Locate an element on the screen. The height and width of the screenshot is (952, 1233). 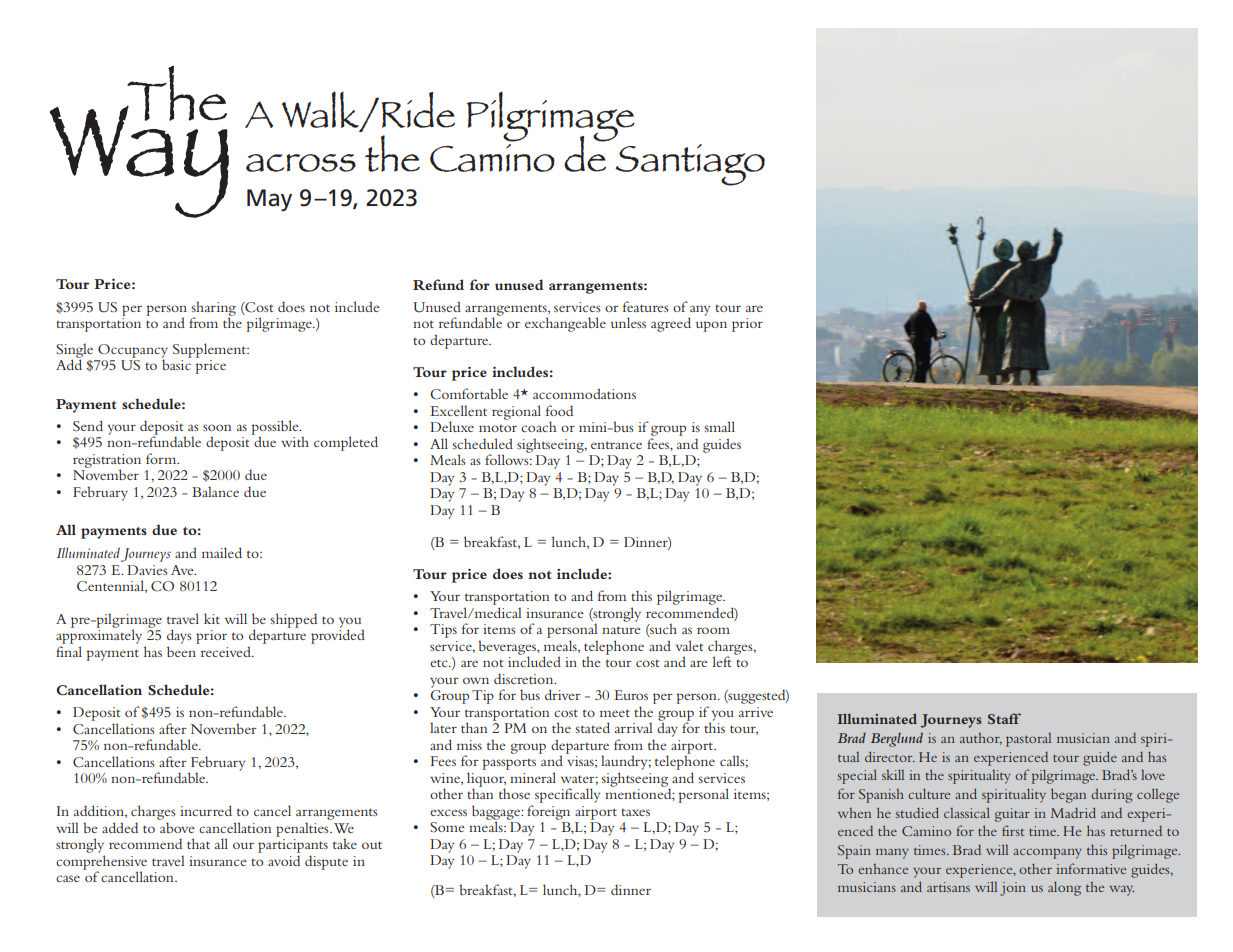
features is located at coordinates (646, 306).
